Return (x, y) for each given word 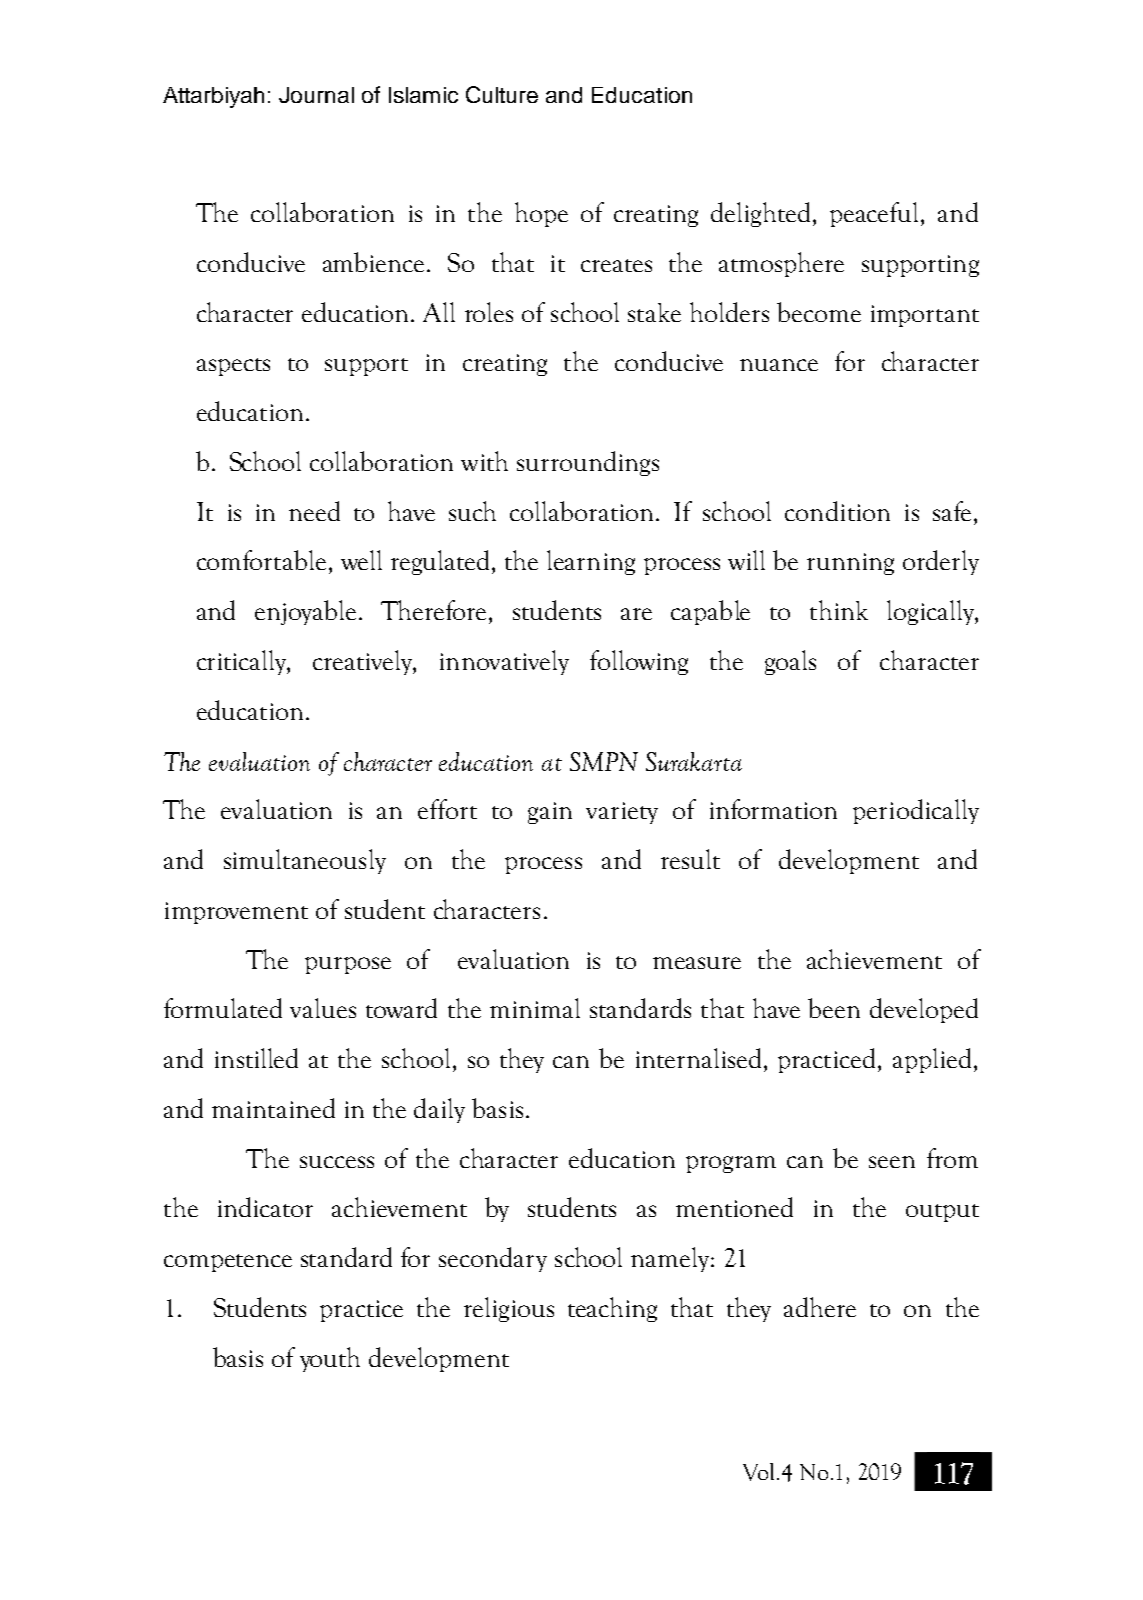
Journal (316, 95)
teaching (612, 1309)
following (639, 662)
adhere (820, 1307)
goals (790, 662)
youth (330, 1359)
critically (243, 662)
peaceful (876, 214)
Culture (502, 94)
